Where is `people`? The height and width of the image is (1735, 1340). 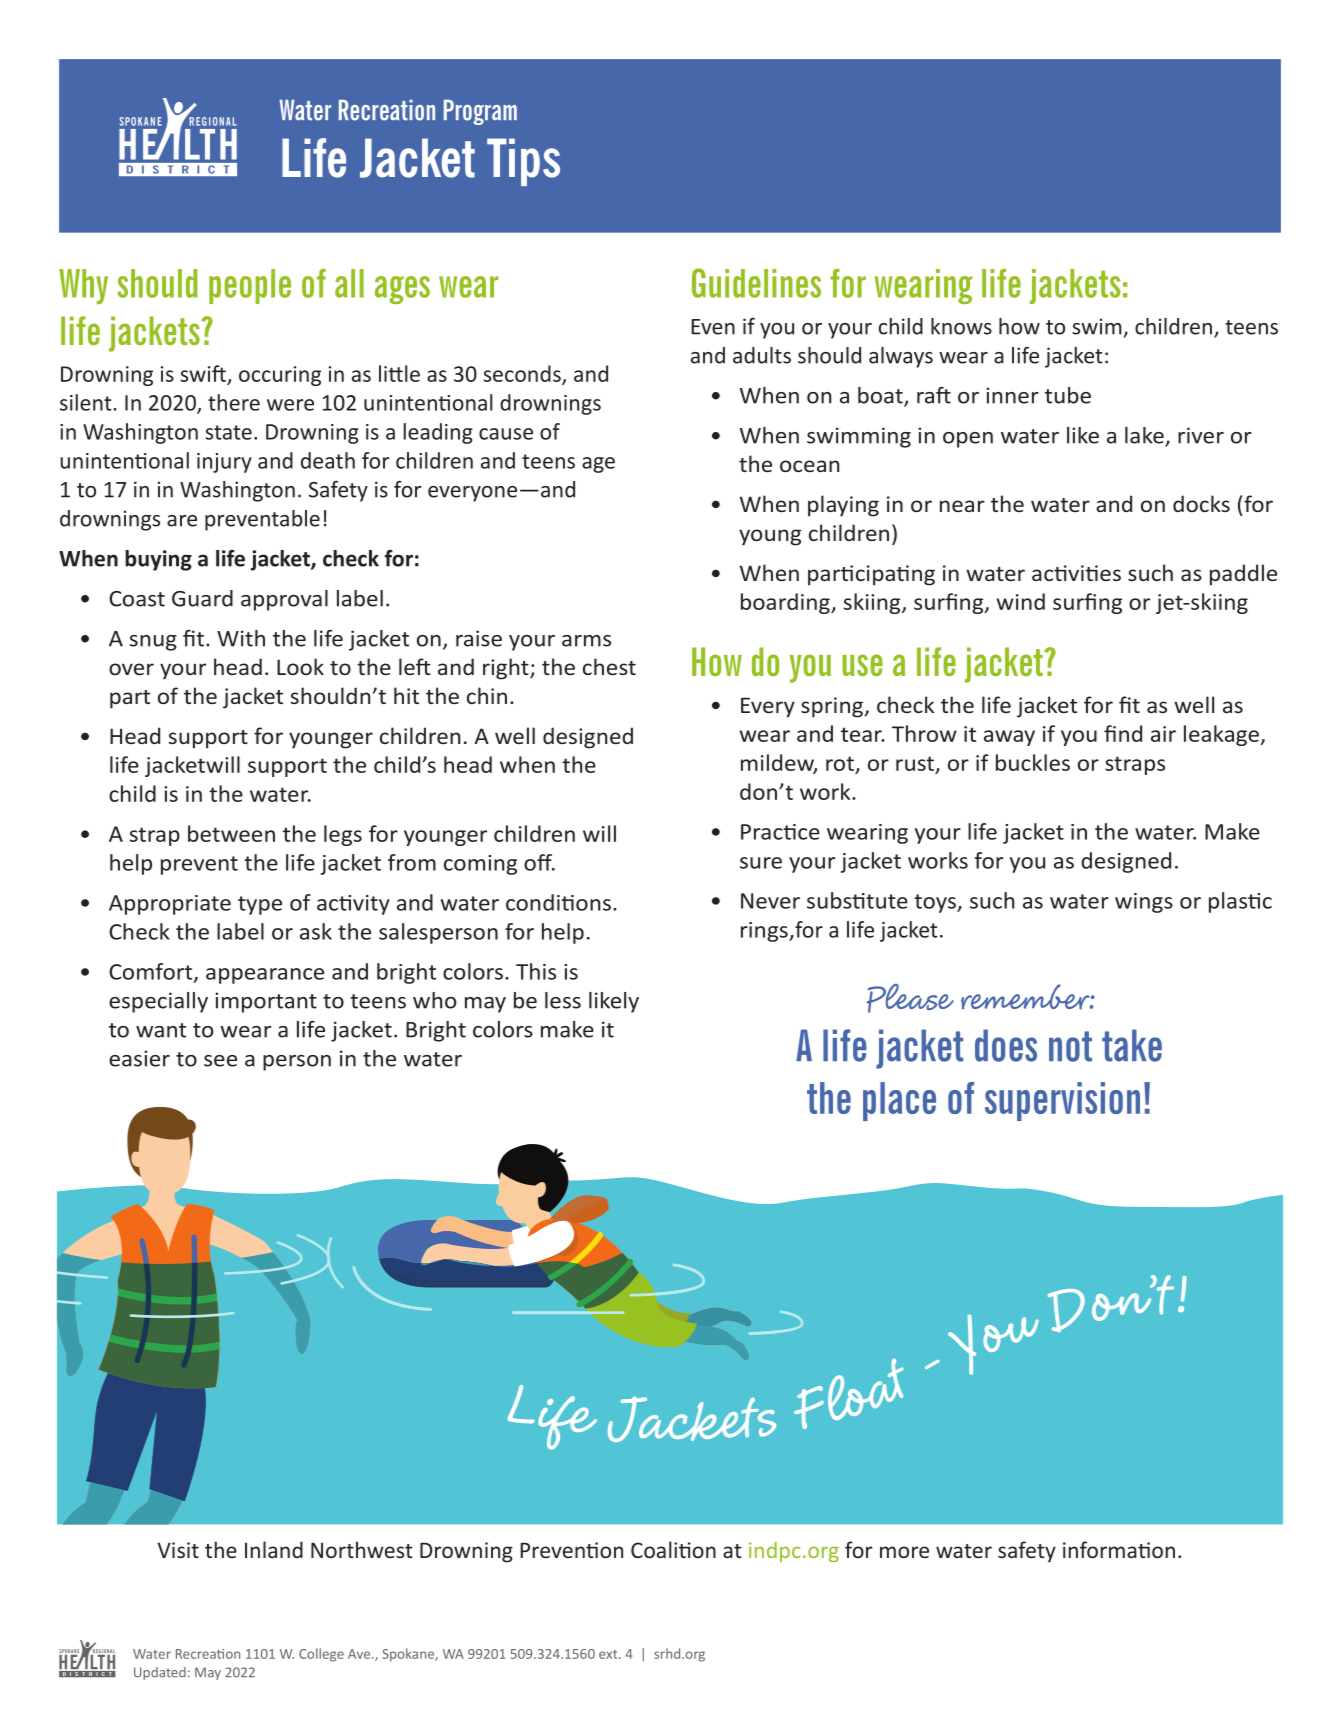
people is located at coordinates (250, 286).
